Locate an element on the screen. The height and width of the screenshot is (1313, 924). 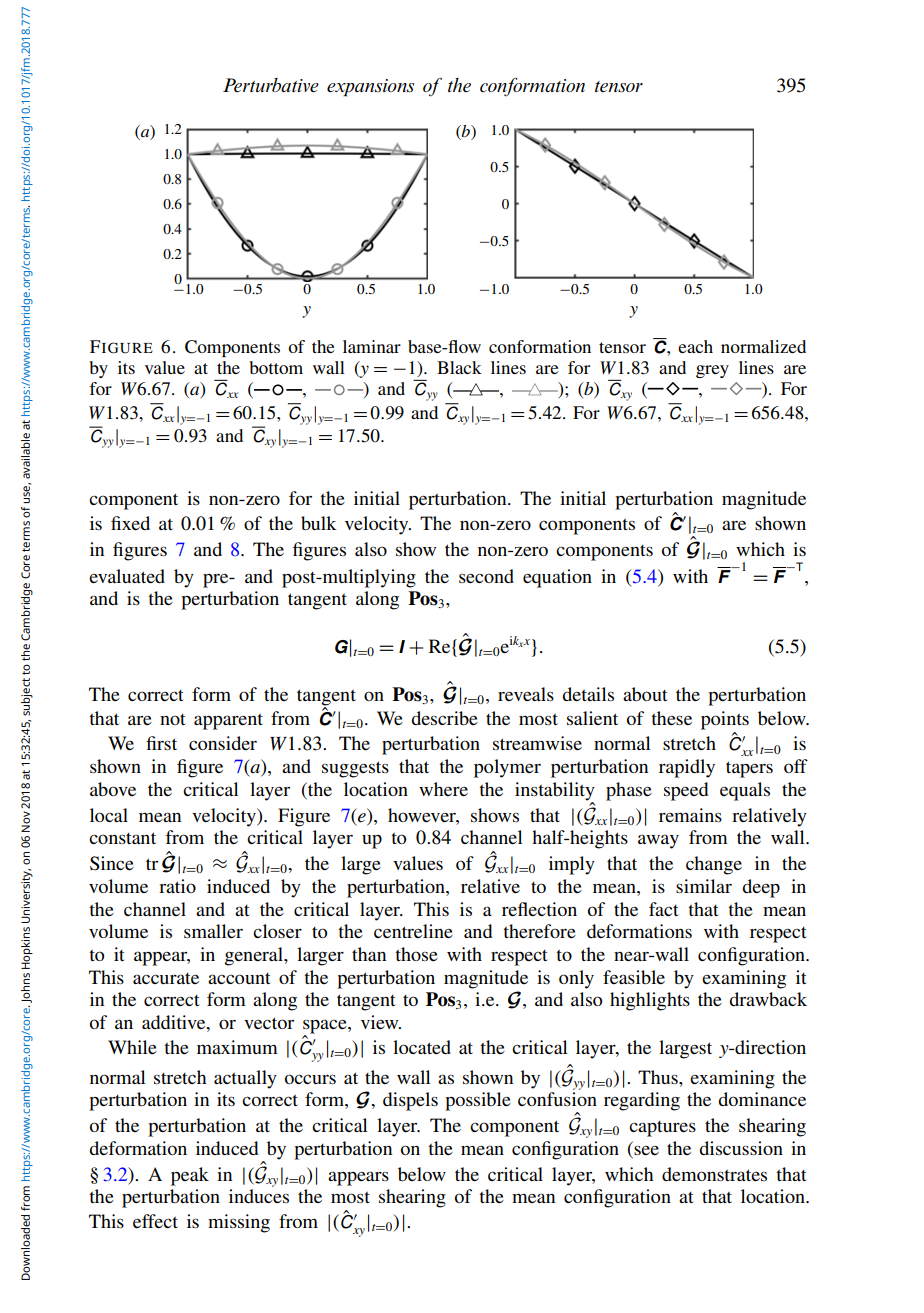
Perturbative is located at coordinates (271, 85).
